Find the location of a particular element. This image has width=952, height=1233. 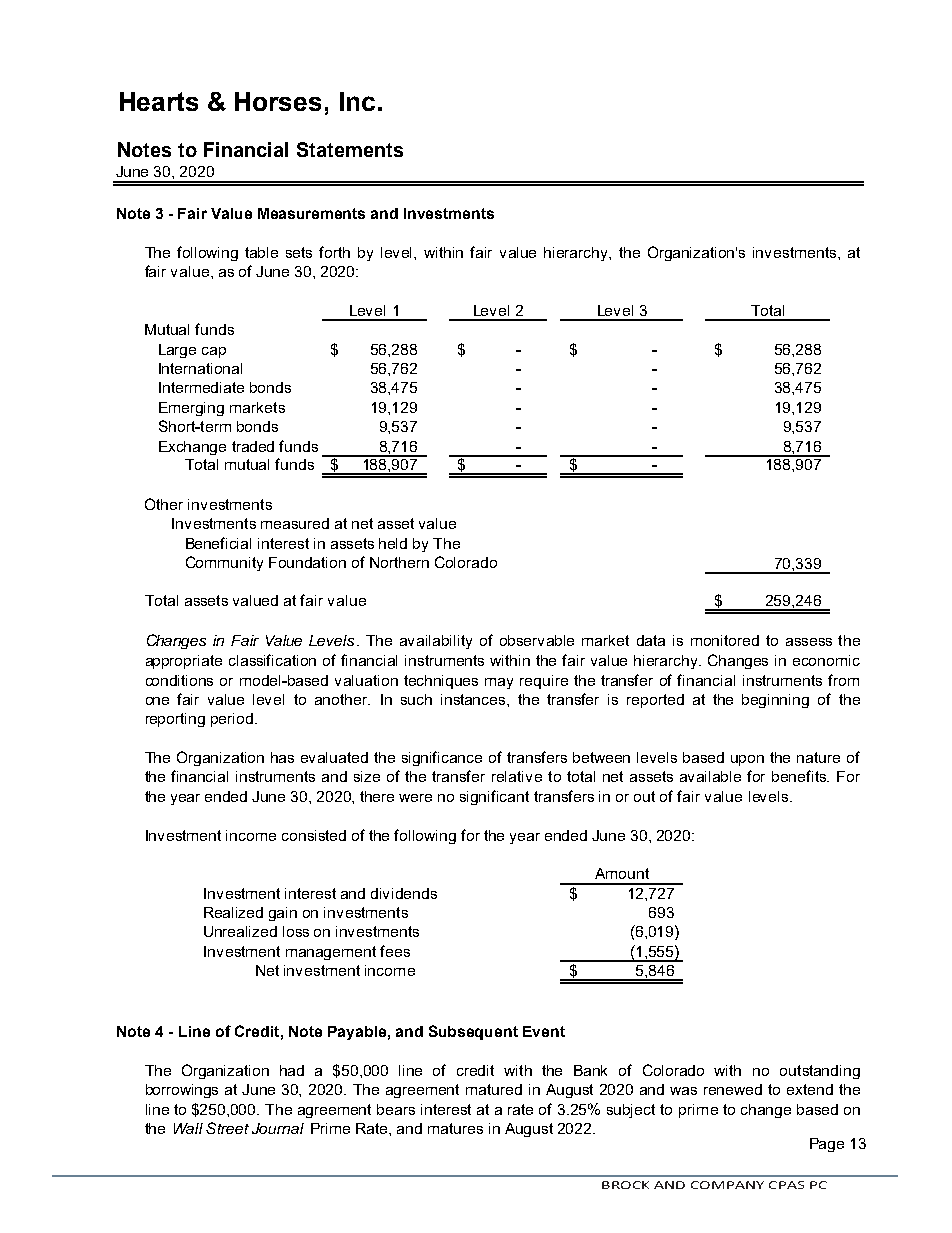

Horses is located at coordinates (278, 101).
